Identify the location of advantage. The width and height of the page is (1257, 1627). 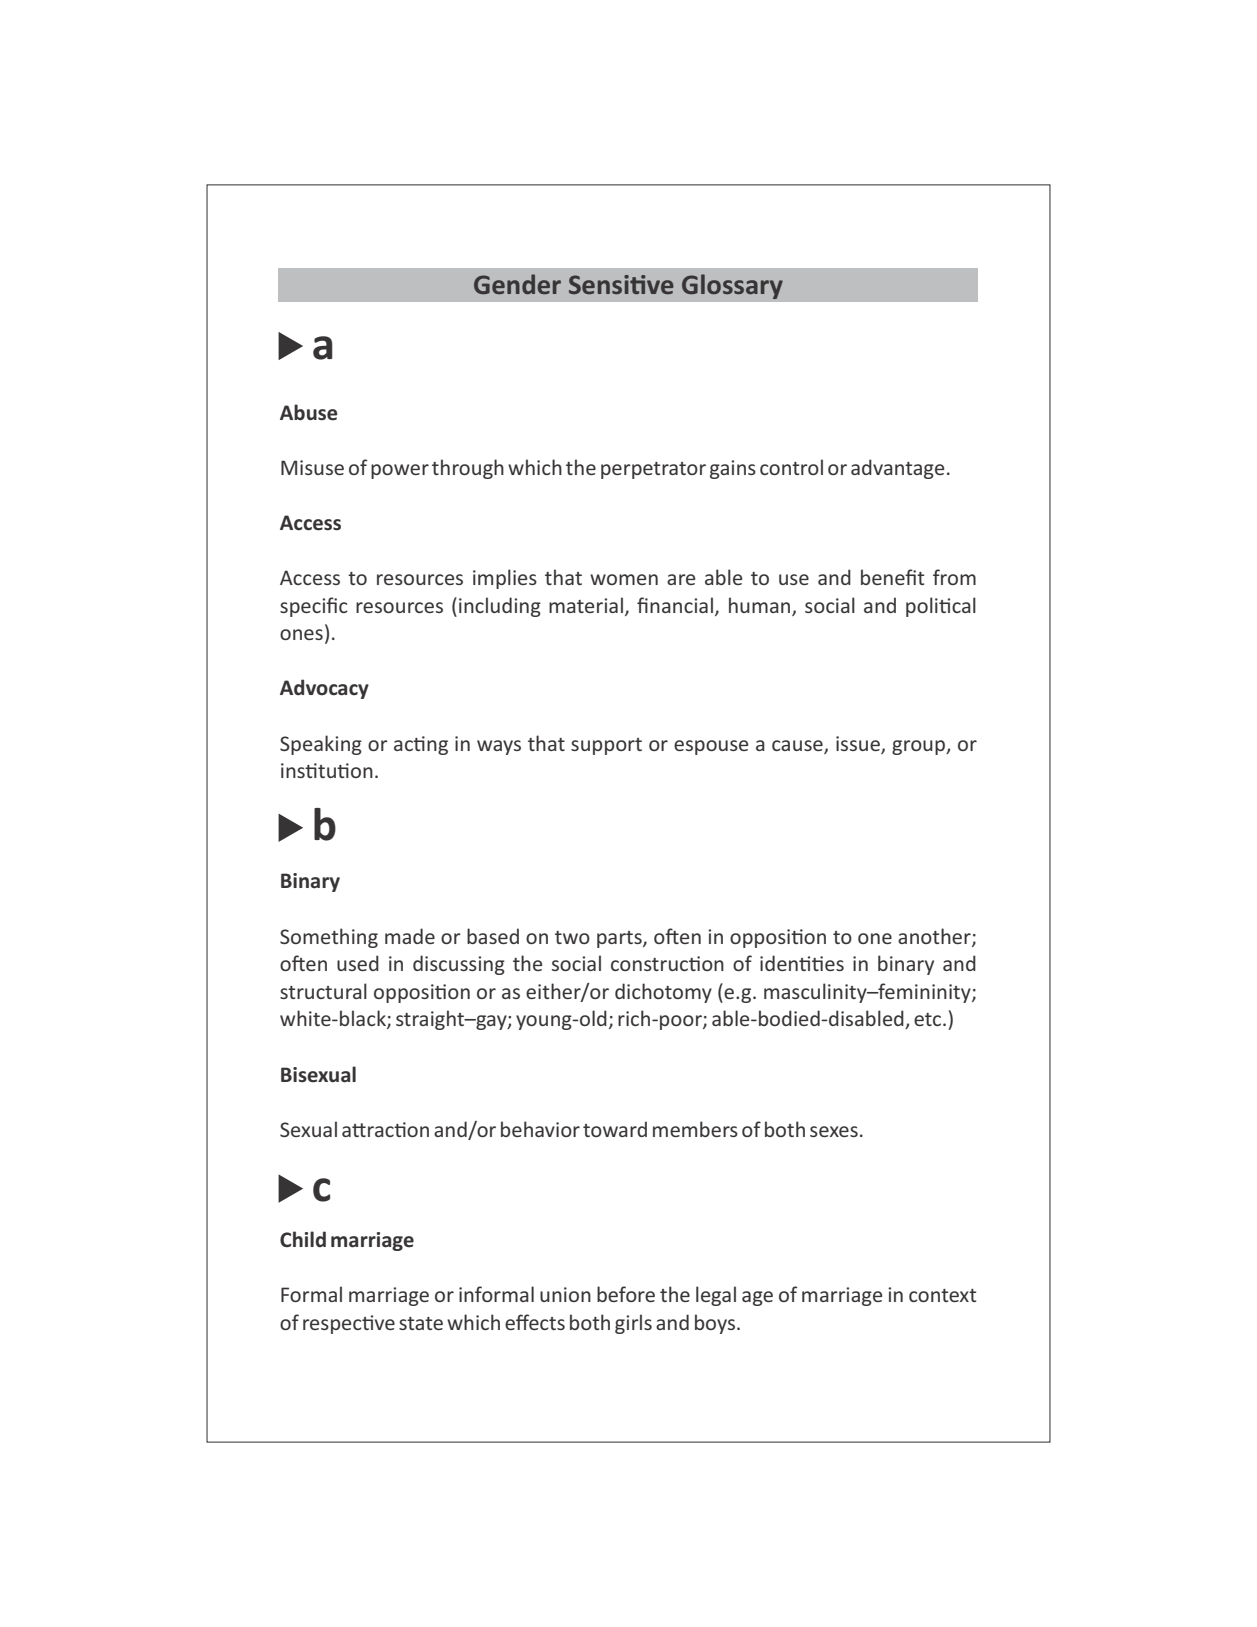
(897, 469).
